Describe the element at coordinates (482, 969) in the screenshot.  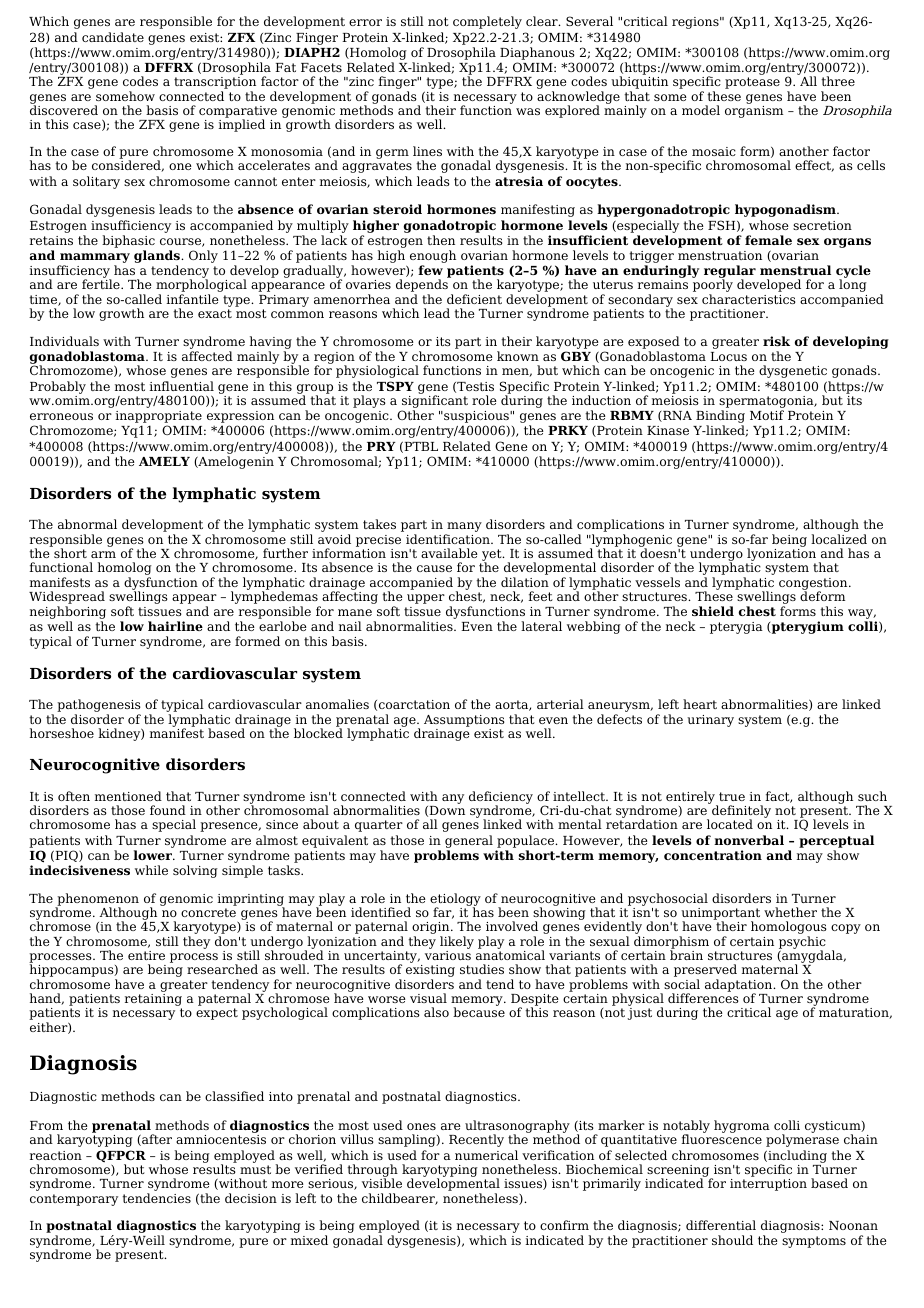
I see `studies` at that location.
